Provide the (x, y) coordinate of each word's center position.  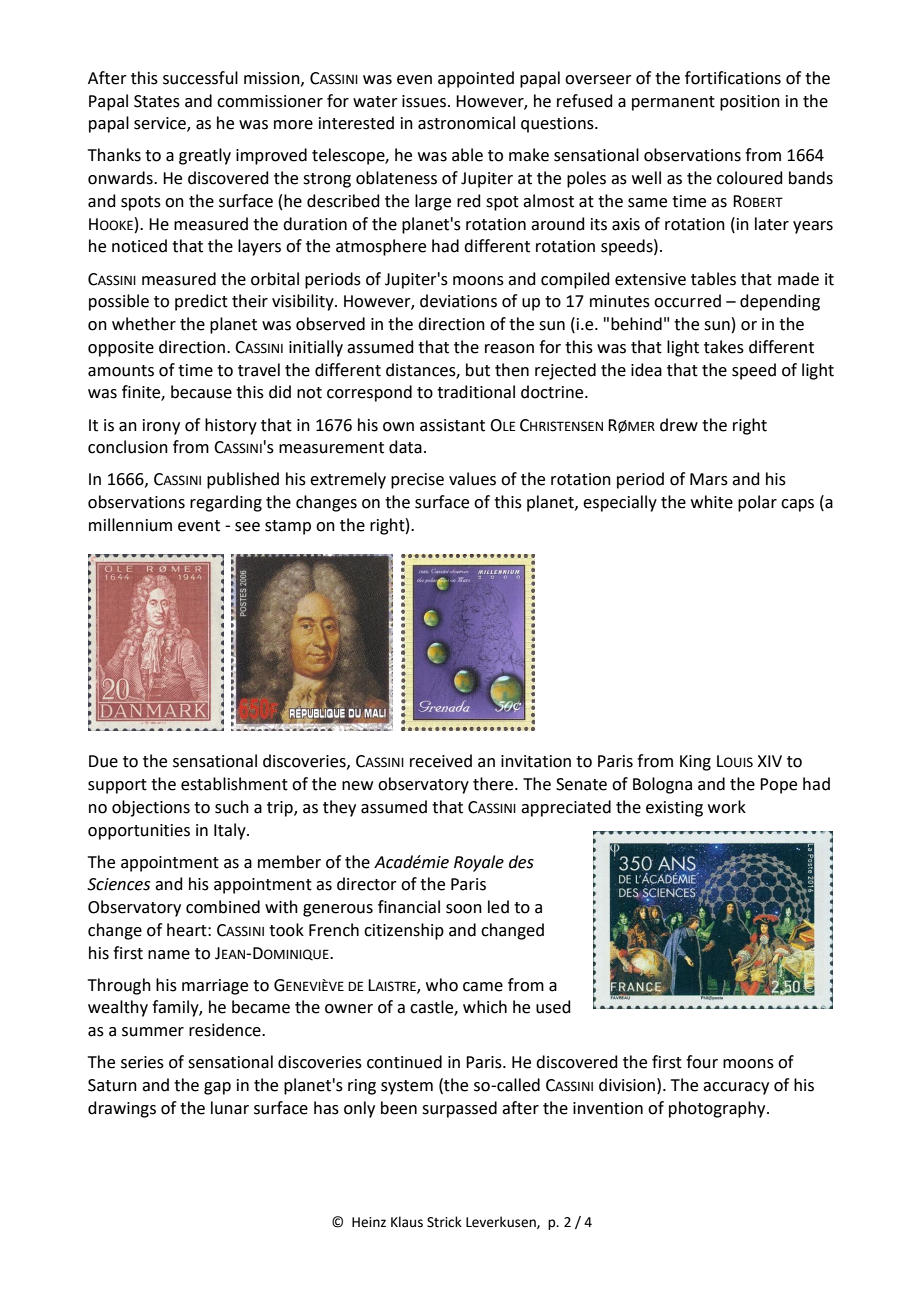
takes (724, 347)
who (442, 985)
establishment (234, 784)
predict (201, 302)
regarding (226, 503)
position (750, 103)
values (472, 479)
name (169, 955)
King (695, 763)
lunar (230, 1108)
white (712, 502)
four (702, 1062)
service (161, 124)
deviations (458, 301)
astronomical (466, 123)
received (441, 761)
